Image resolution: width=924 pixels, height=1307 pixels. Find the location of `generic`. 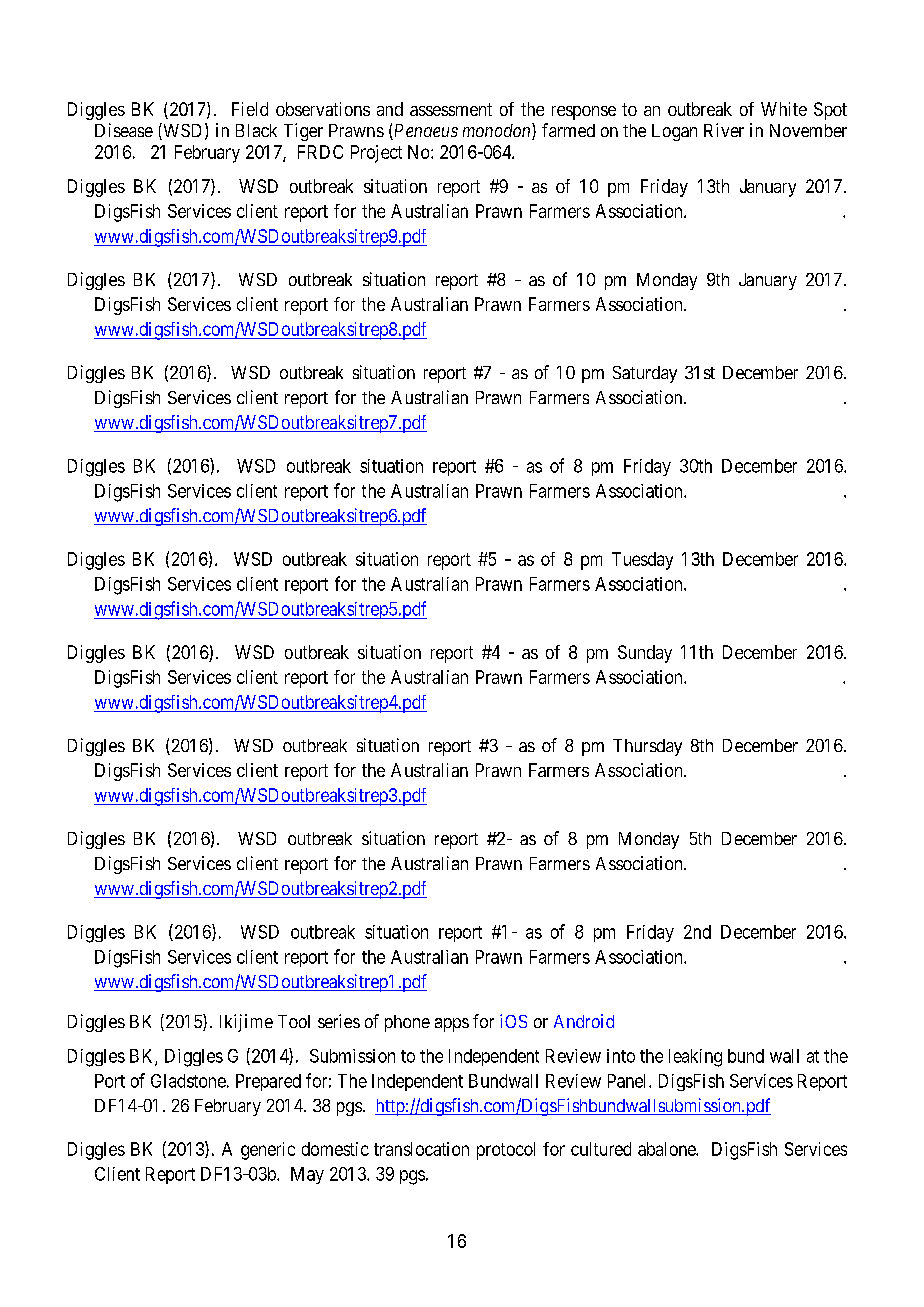

generic is located at coordinates (268, 1151).
